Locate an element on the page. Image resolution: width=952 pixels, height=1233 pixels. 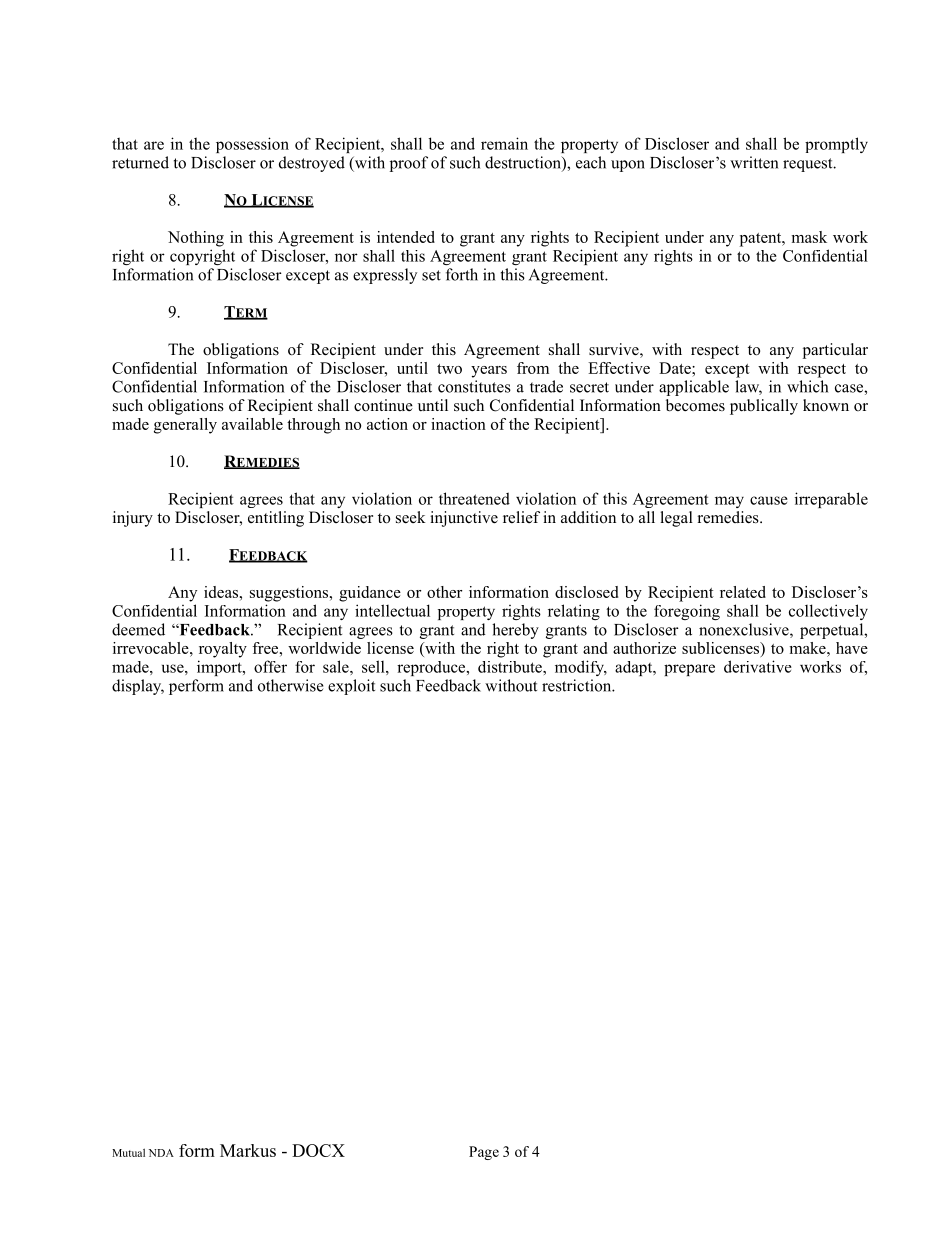
written is located at coordinates (754, 162).
